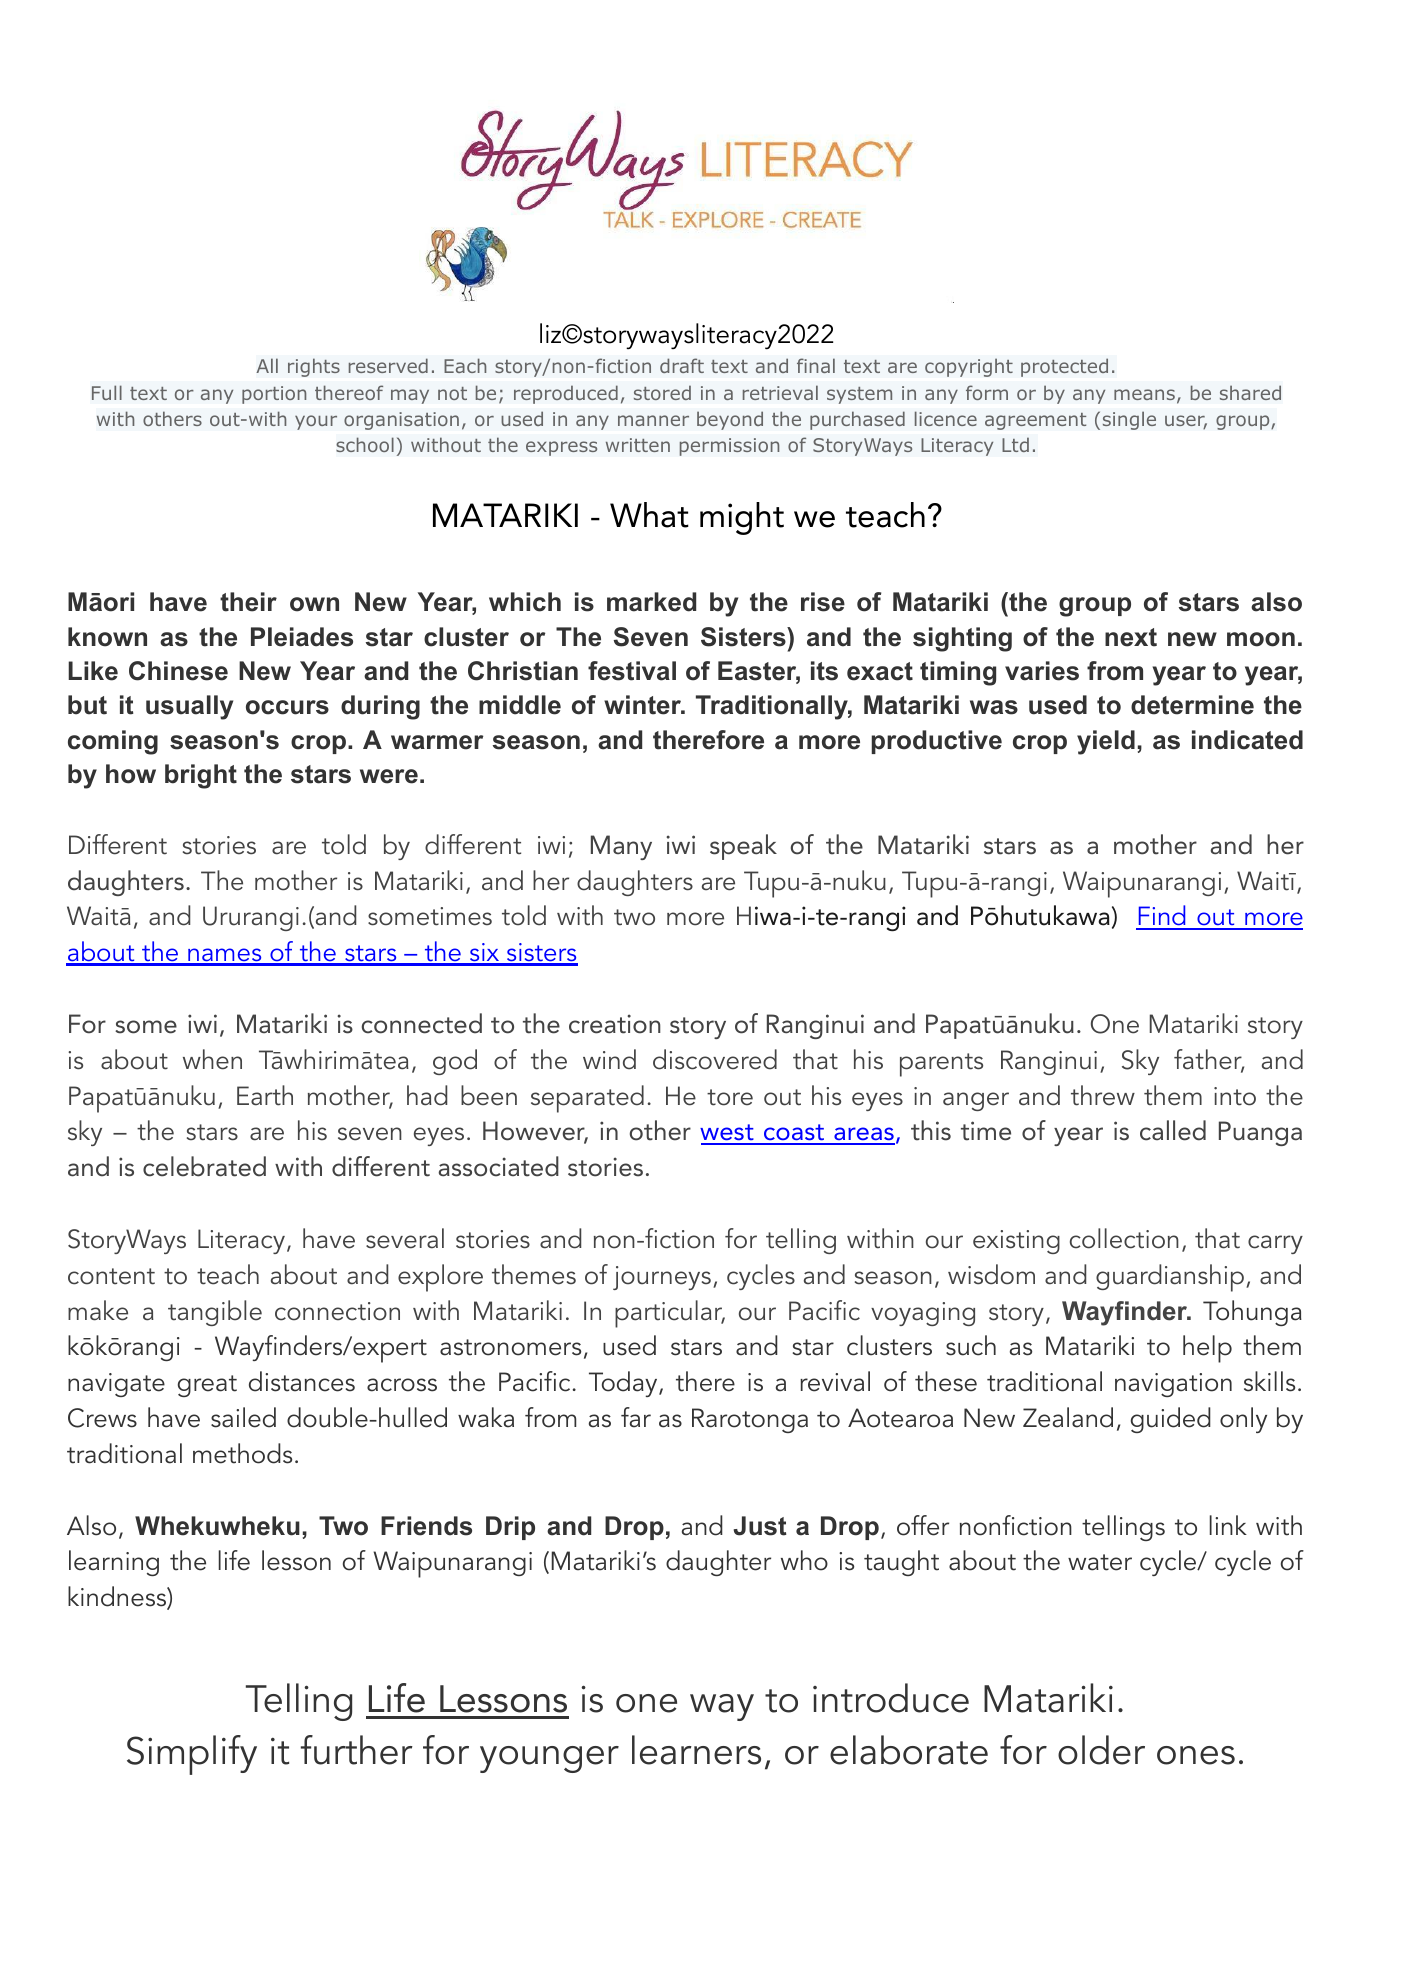 The image size is (1407, 1988). I want to click on portion, so click(274, 395).
